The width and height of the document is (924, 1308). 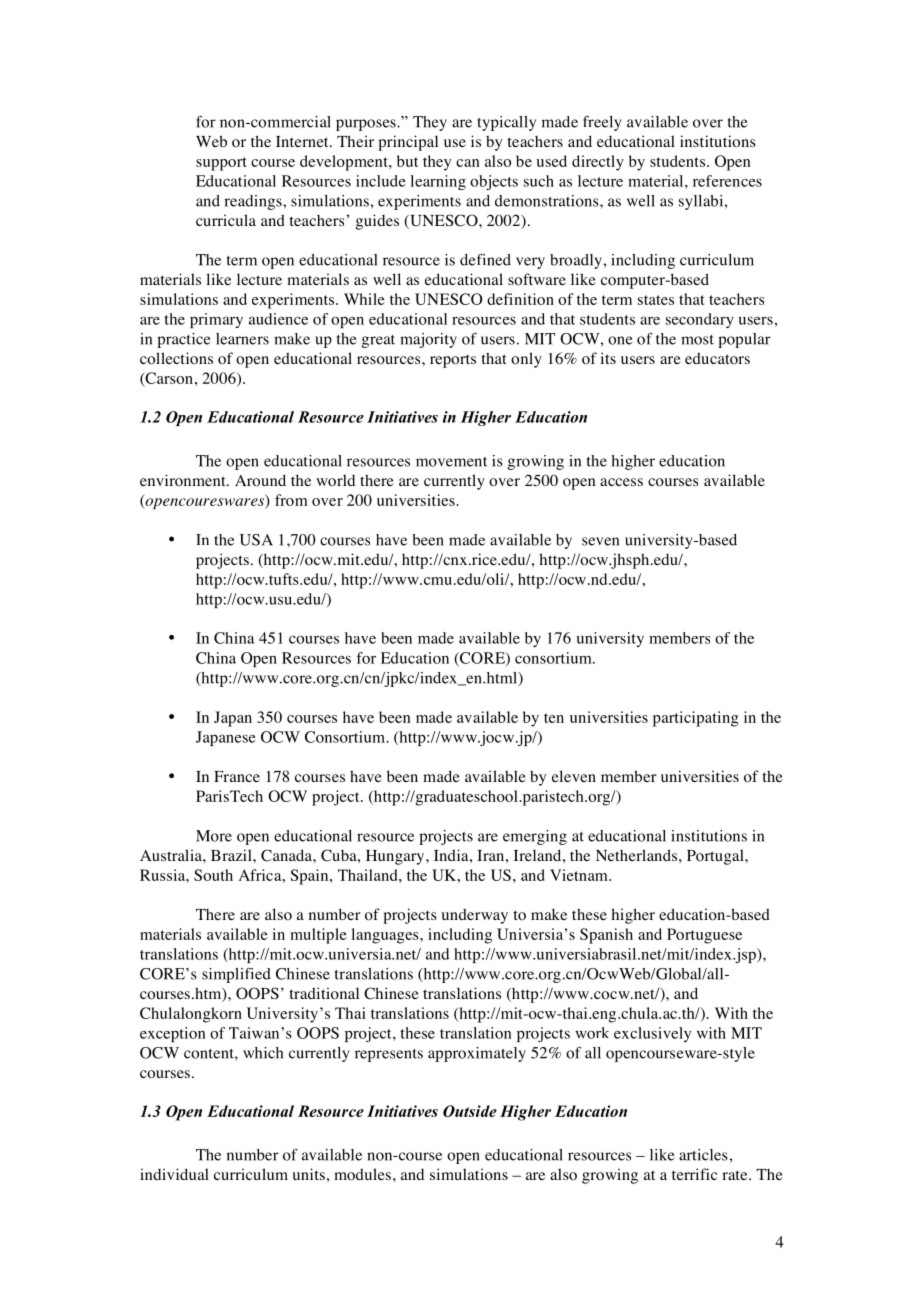 I want to click on participating, so click(x=695, y=719).
